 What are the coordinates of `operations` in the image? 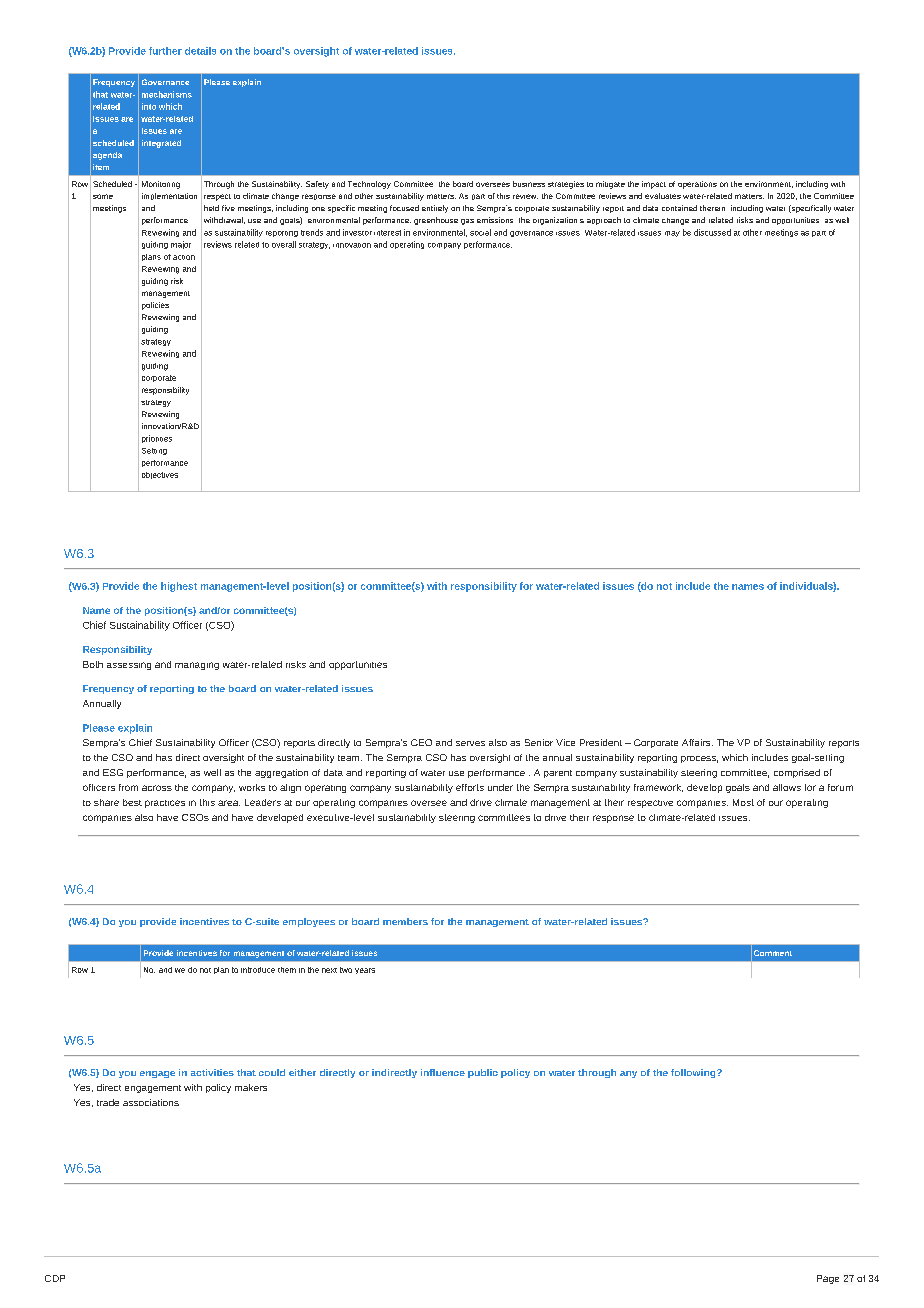 It's located at (697, 185).
